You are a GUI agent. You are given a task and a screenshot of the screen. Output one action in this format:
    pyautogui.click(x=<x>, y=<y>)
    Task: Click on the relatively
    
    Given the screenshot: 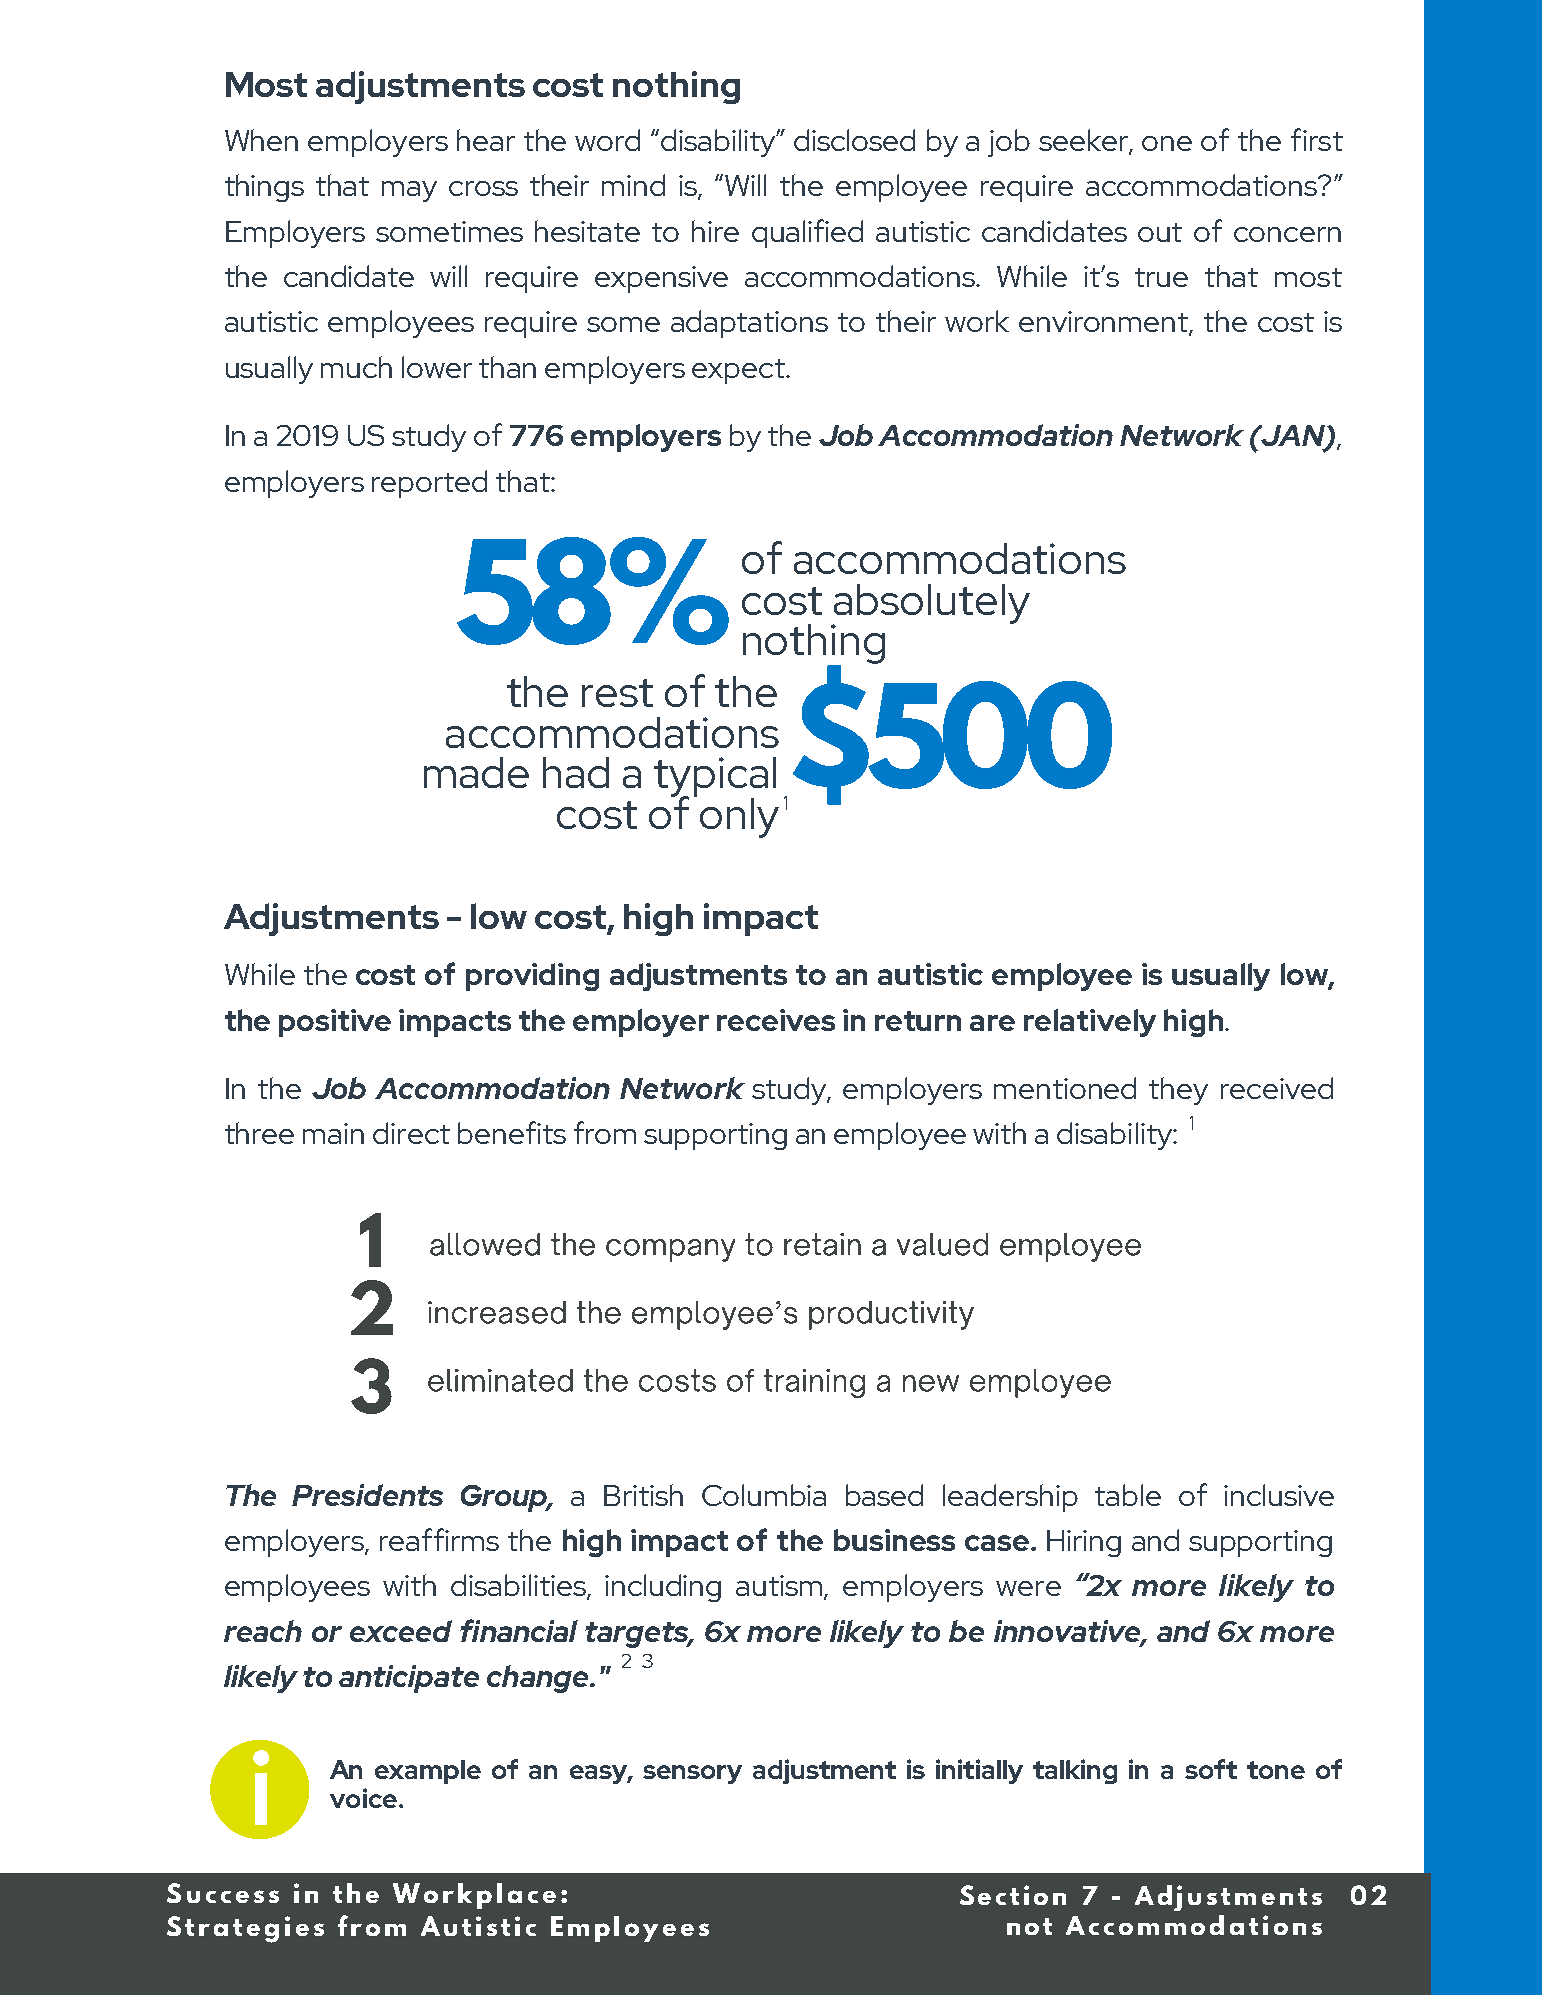 What is the action you would take?
    pyautogui.click(x=1090, y=1023)
